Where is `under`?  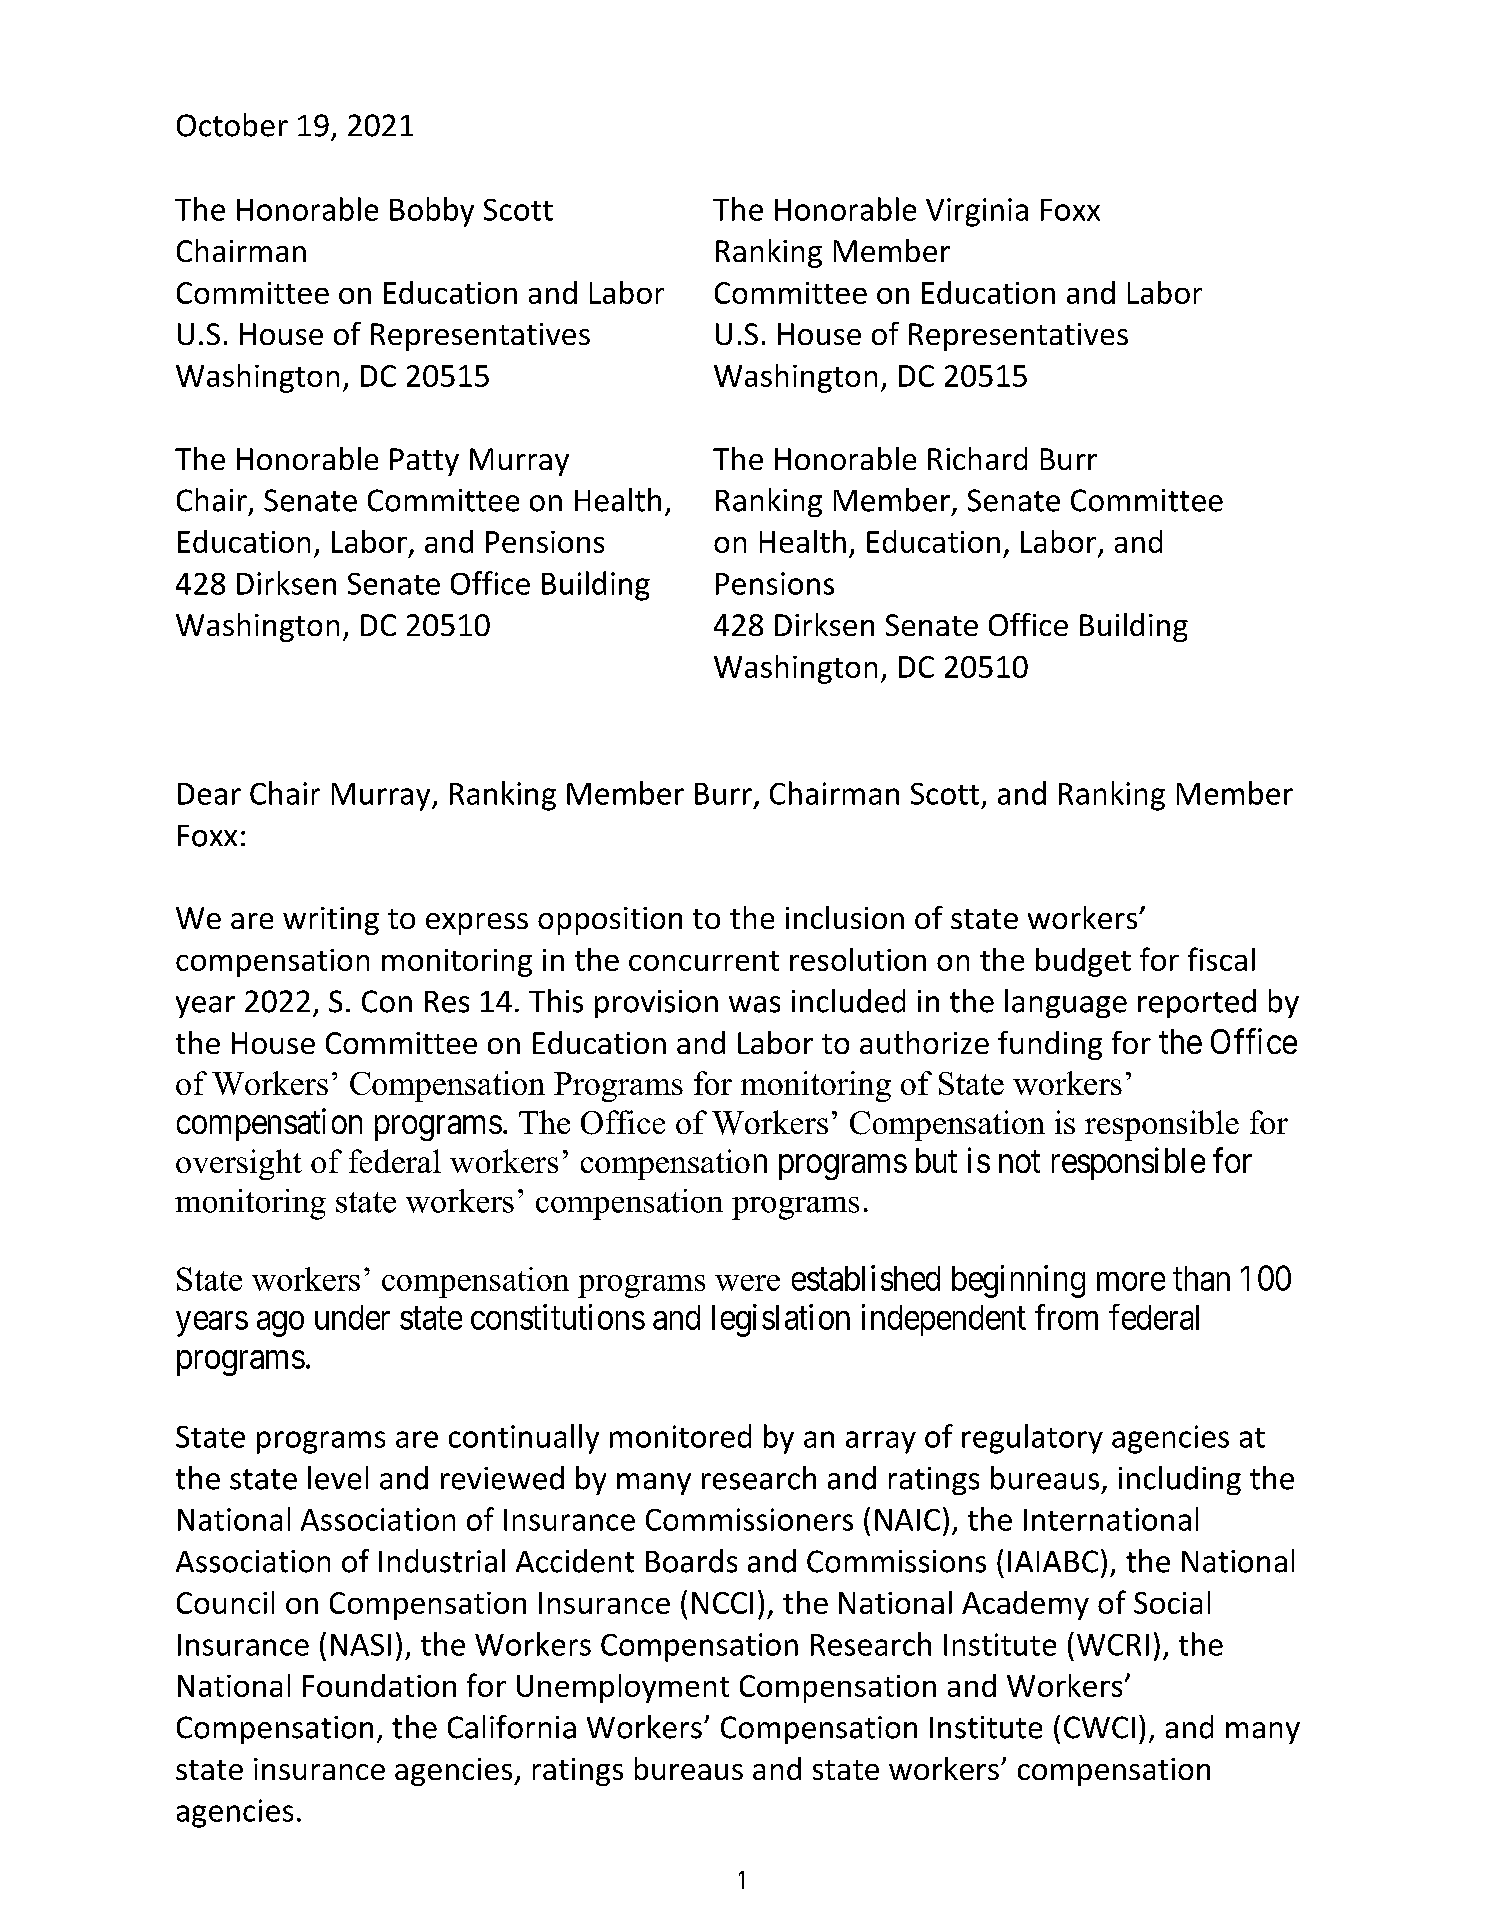
under is located at coordinates (352, 1317).
